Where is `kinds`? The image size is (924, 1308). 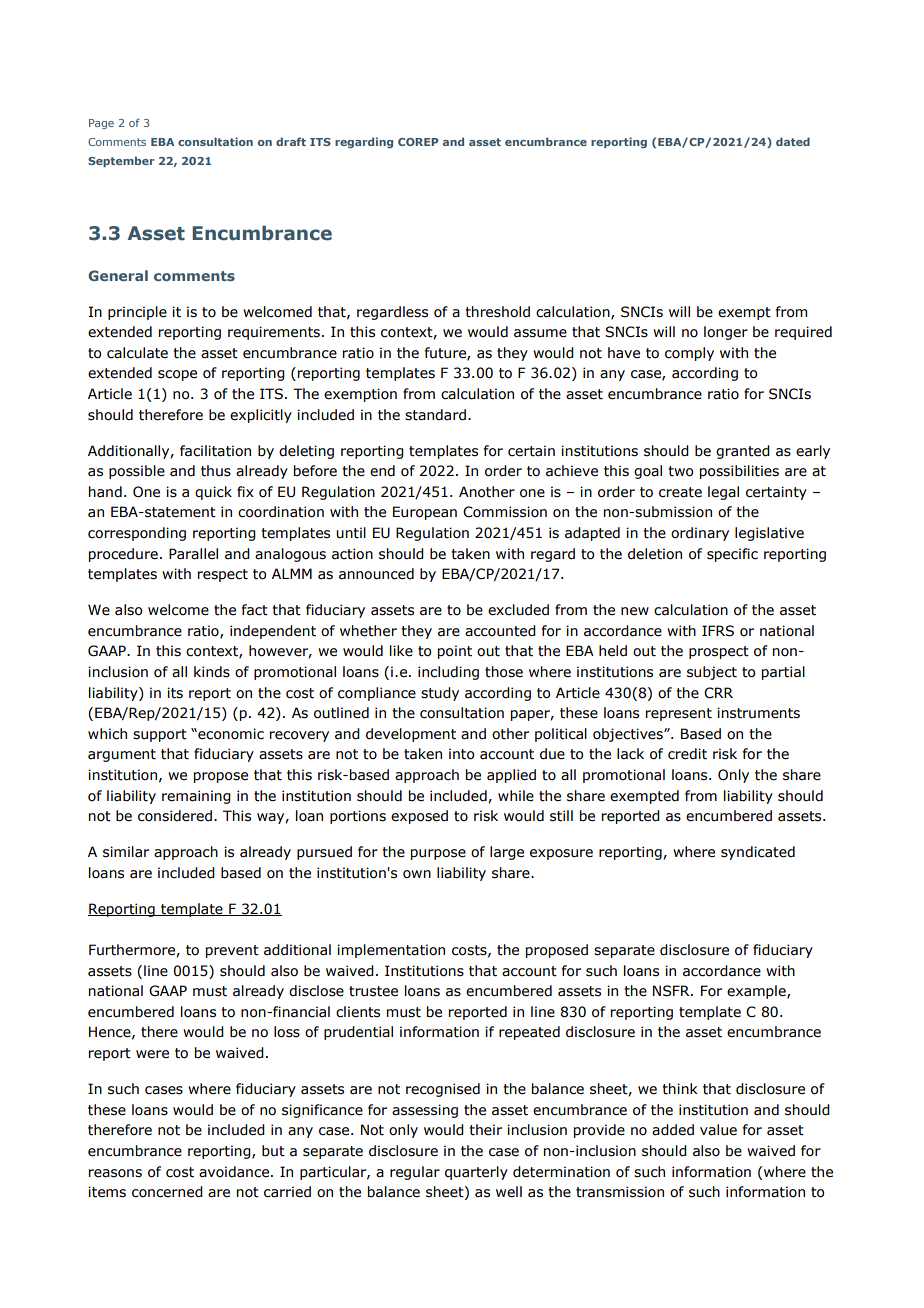 kinds is located at coordinates (212, 672).
